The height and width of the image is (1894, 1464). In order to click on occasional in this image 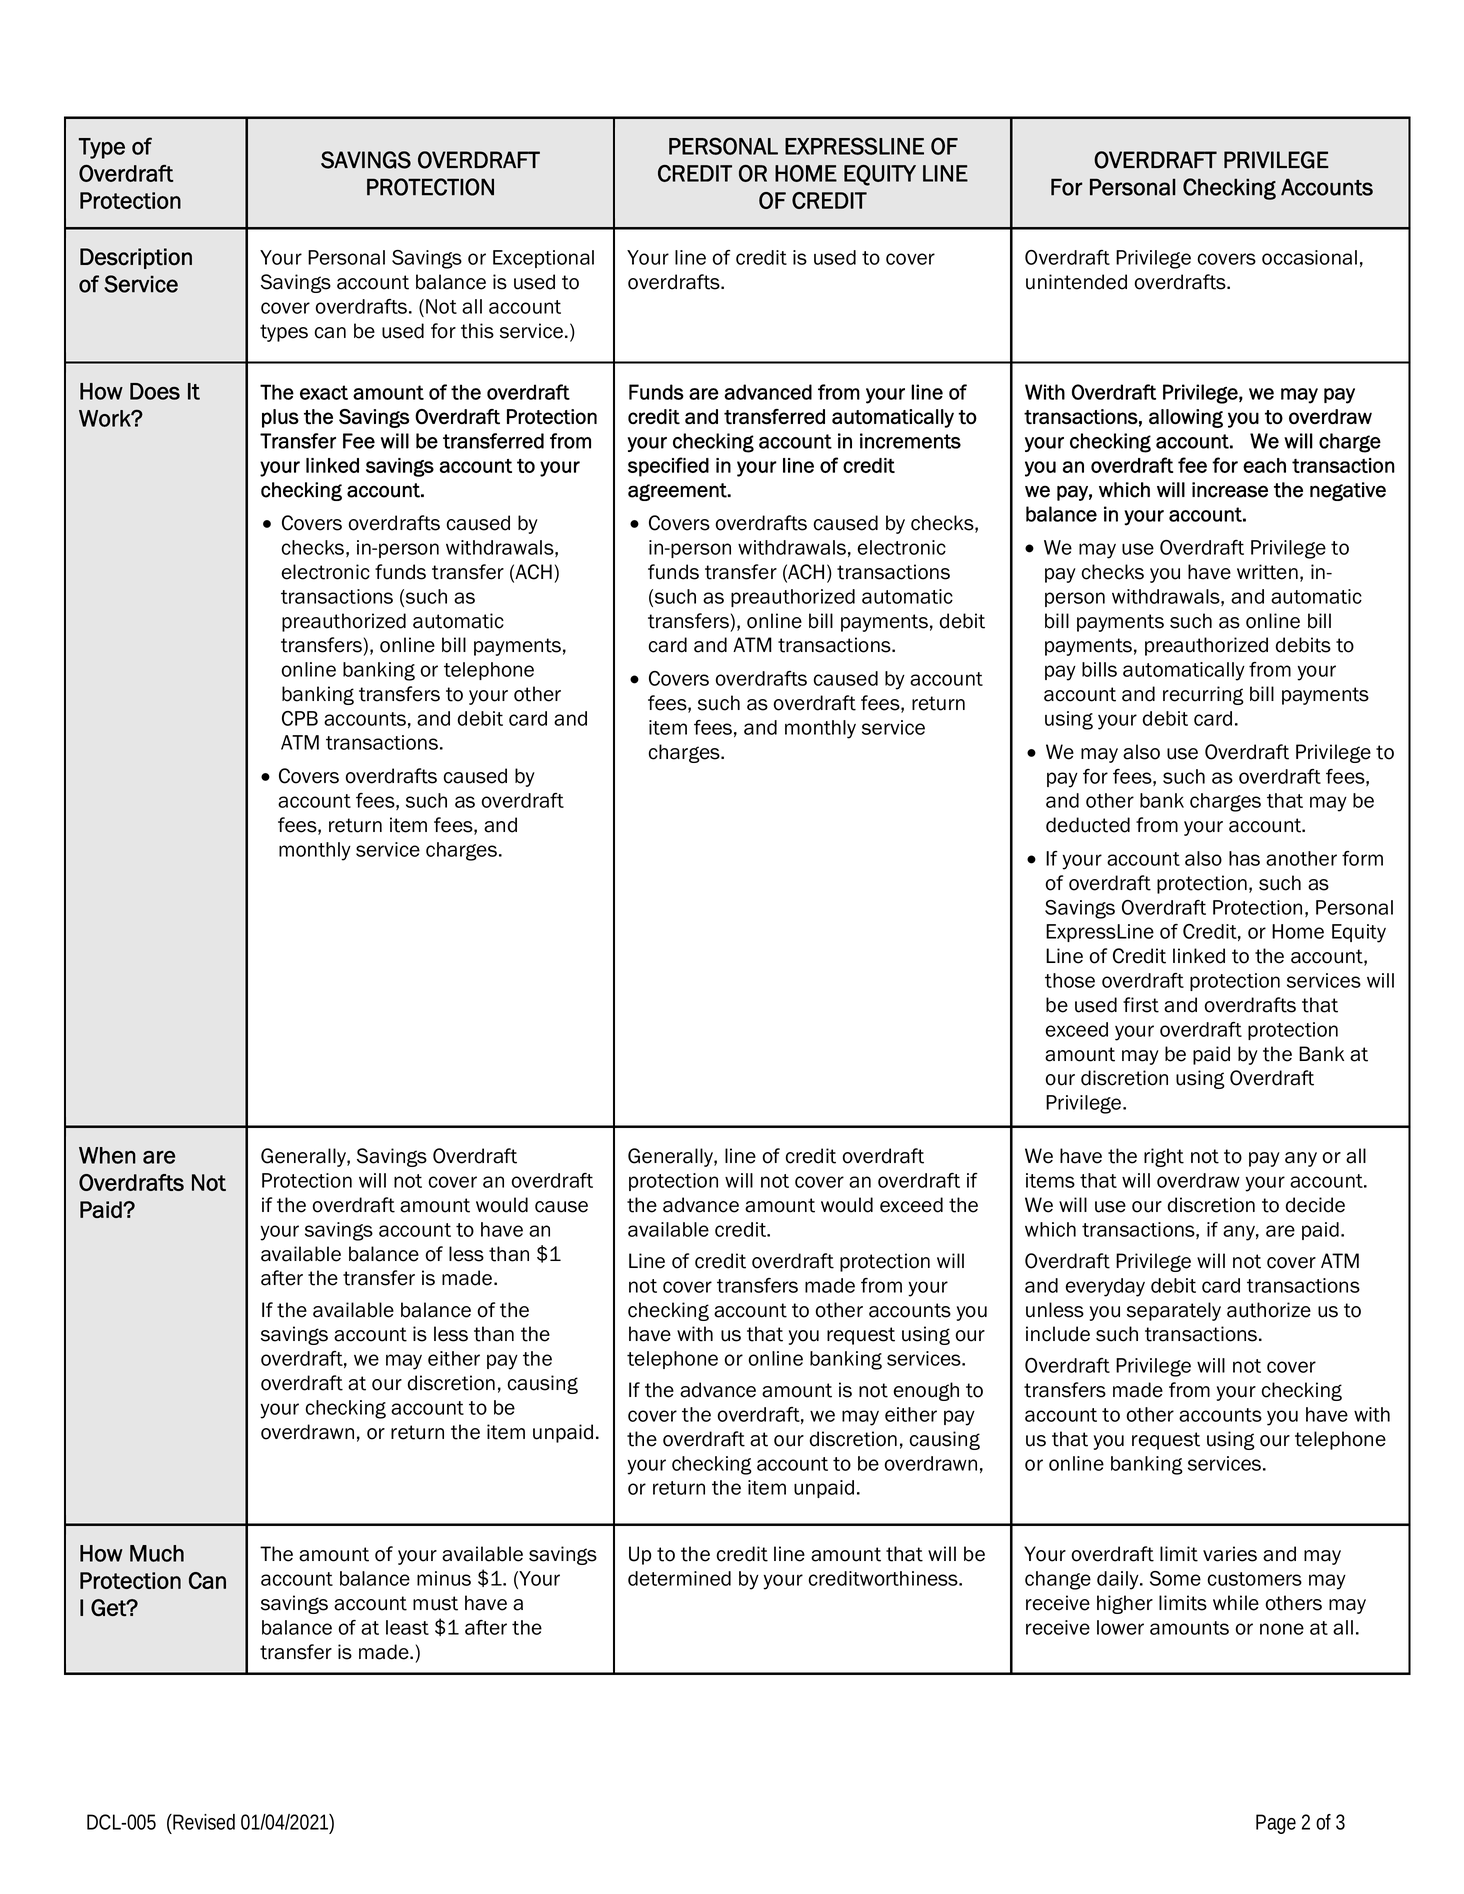, I will do `click(1309, 257)`.
